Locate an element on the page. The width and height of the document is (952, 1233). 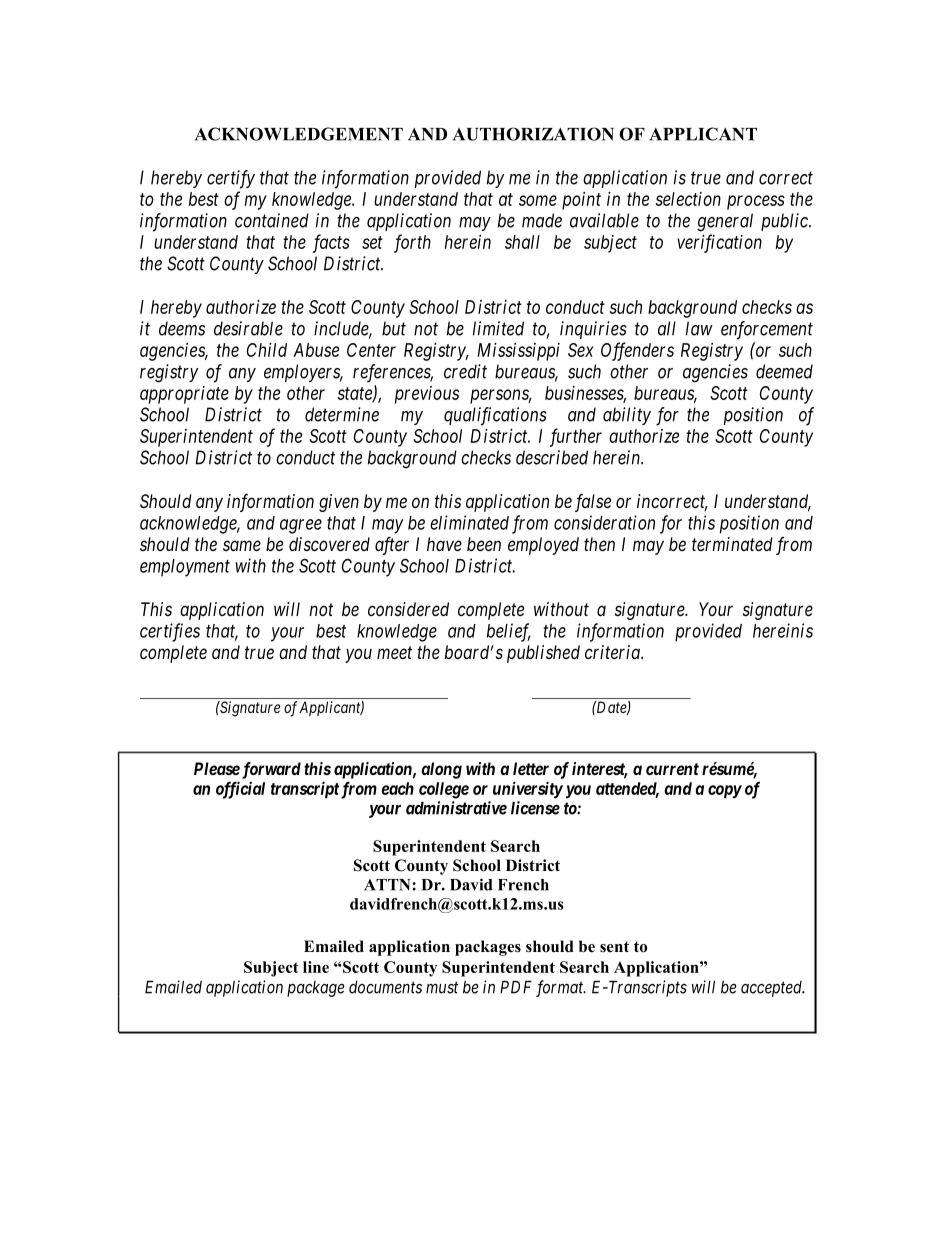
same is located at coordinates (242, 545).
